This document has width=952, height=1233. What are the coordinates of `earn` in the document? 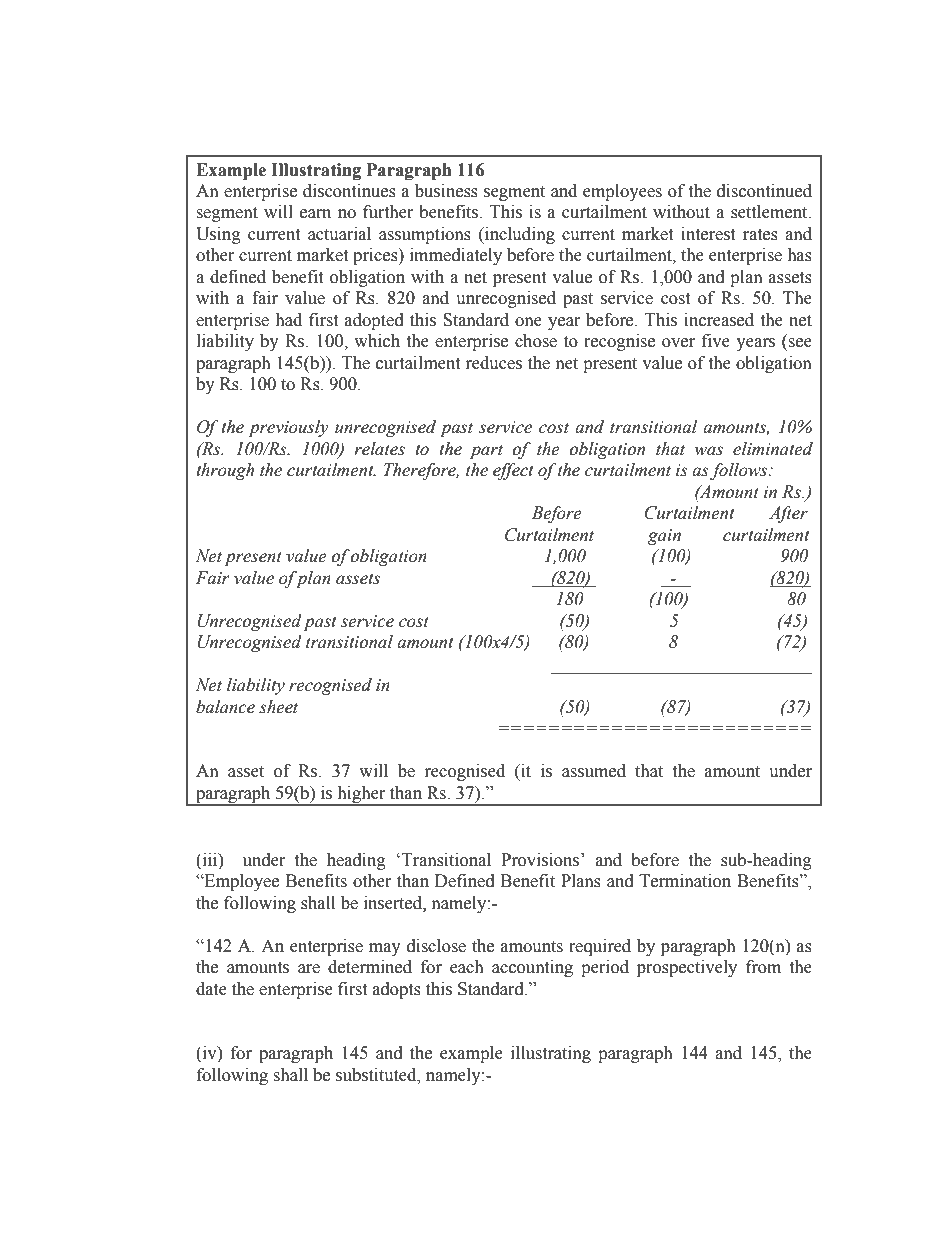 It's located at (315, 214).
